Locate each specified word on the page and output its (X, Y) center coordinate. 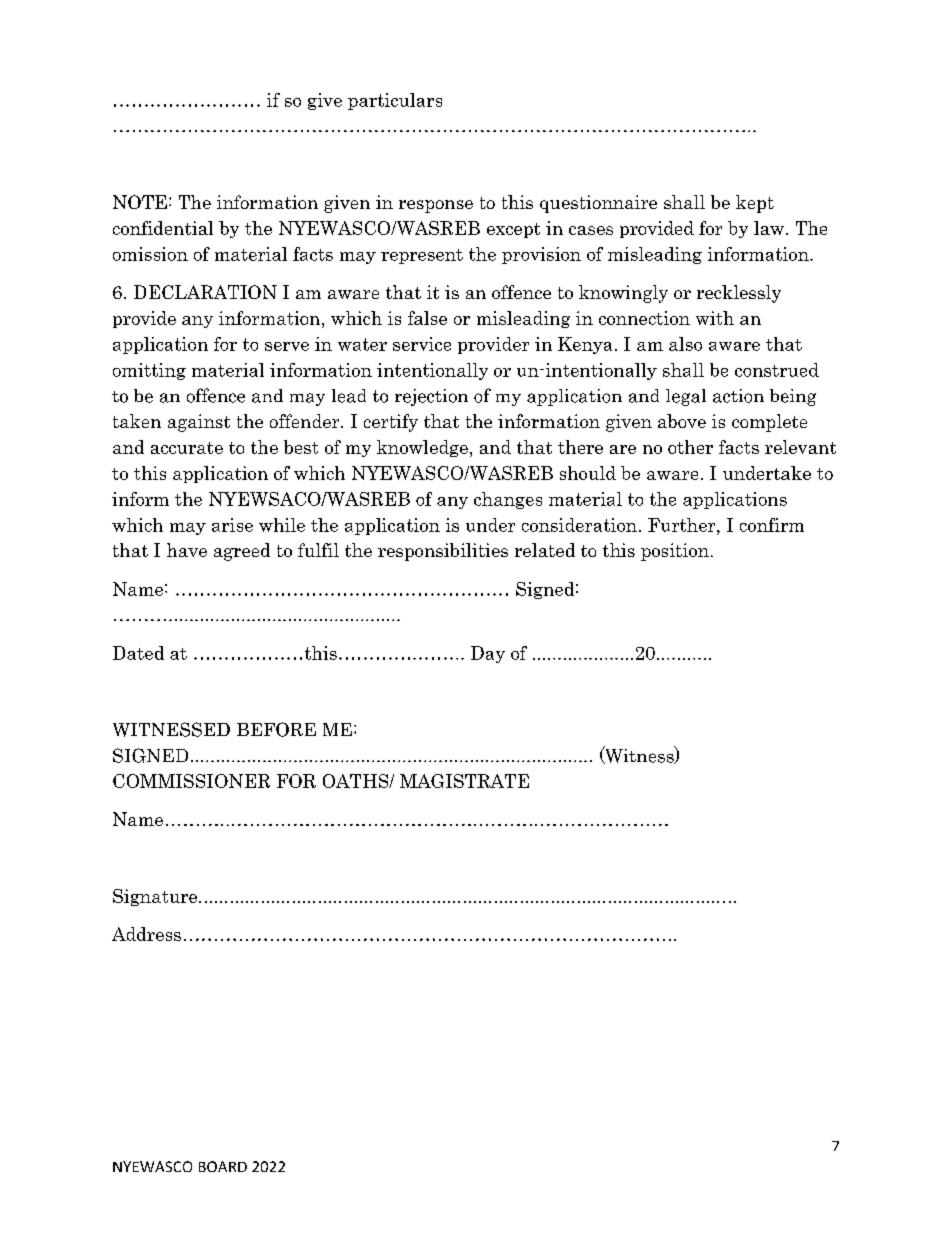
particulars (395, 101)
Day (488, 654)
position (675, 552)
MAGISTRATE (464, 781)
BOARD (223, 1166)
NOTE (140, 202)
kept (755, 204)
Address (146, 934)
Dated (138, 653)
